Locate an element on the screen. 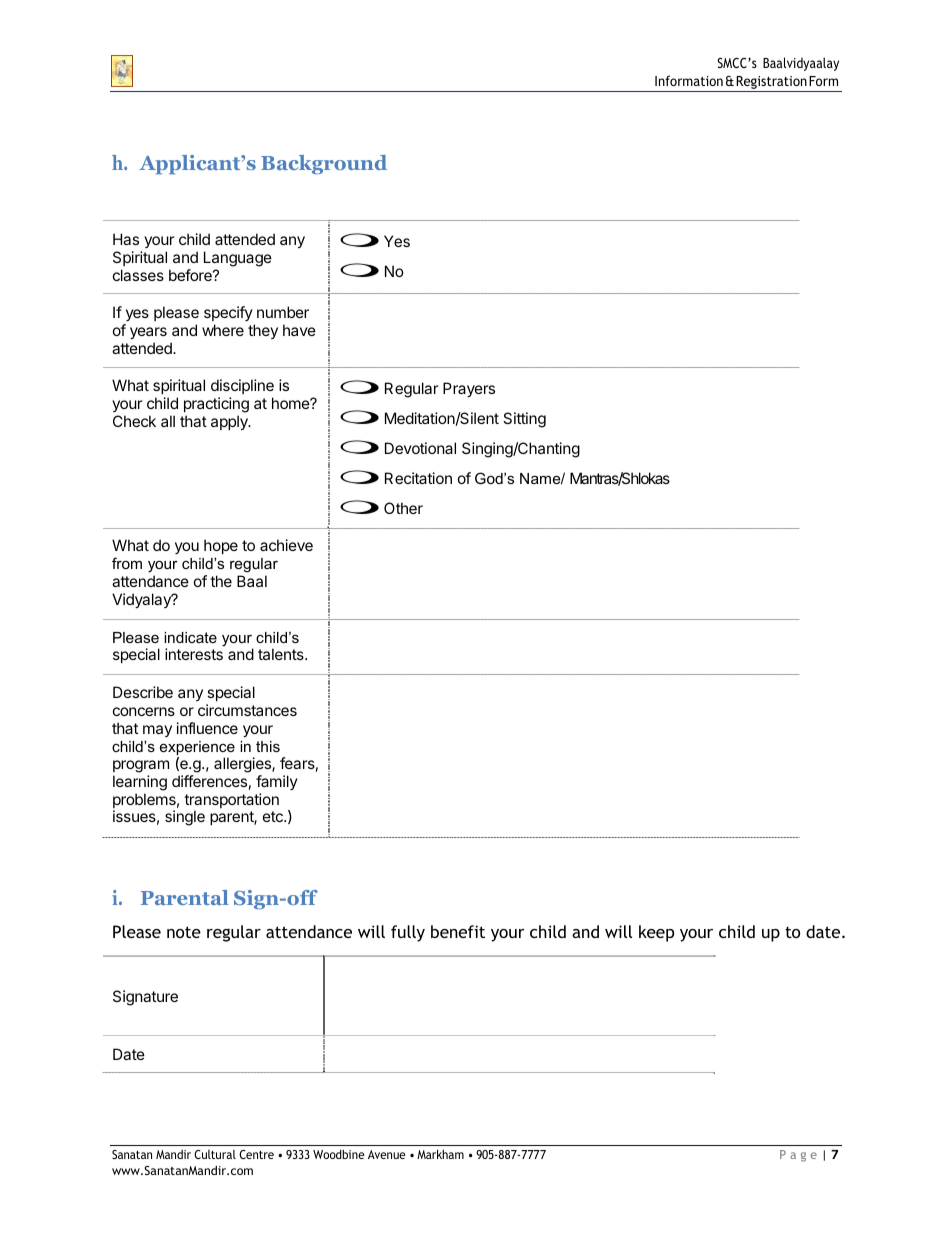  talents is located at coordinates (282, 654).
